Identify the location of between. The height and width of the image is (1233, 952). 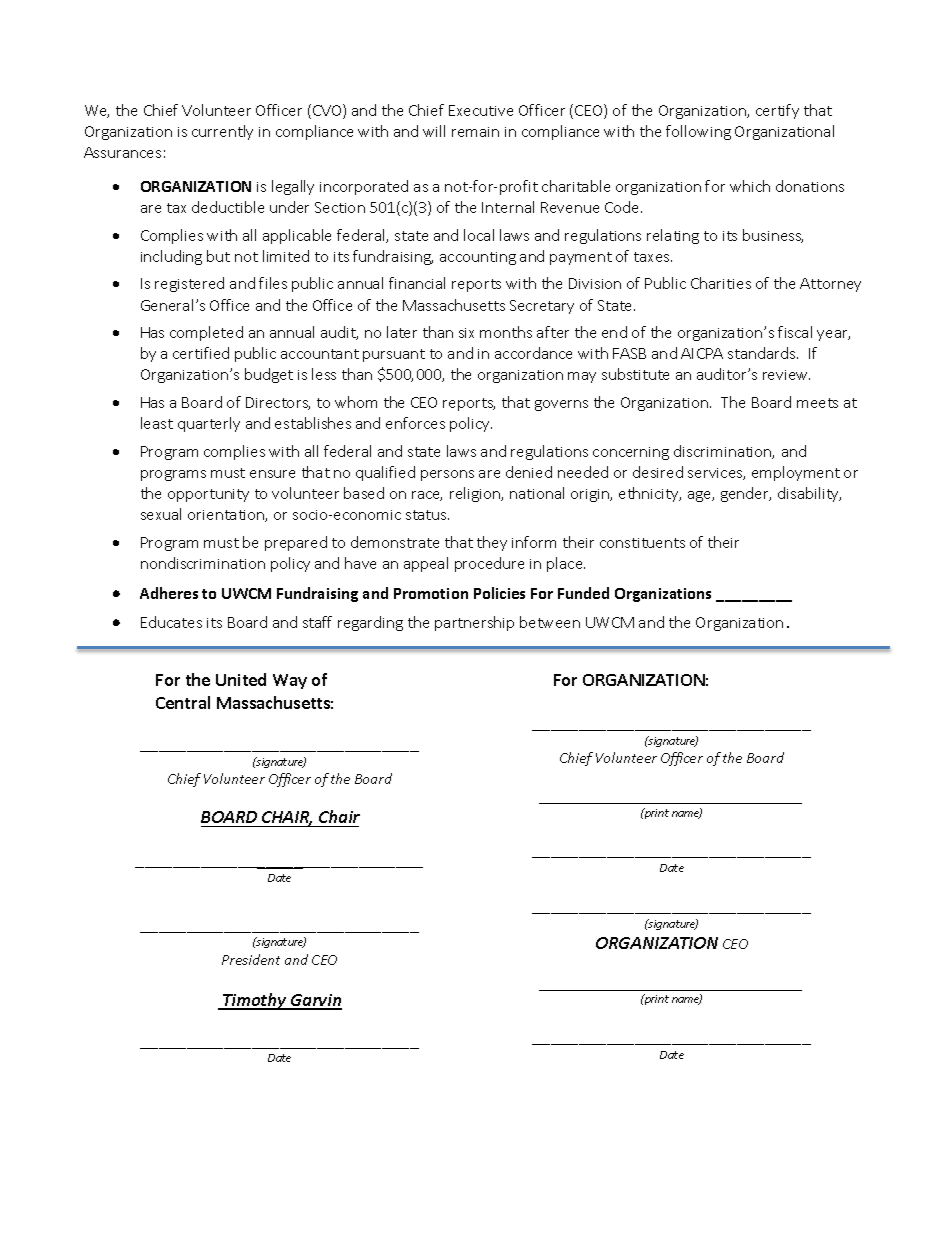
(550, 622).
